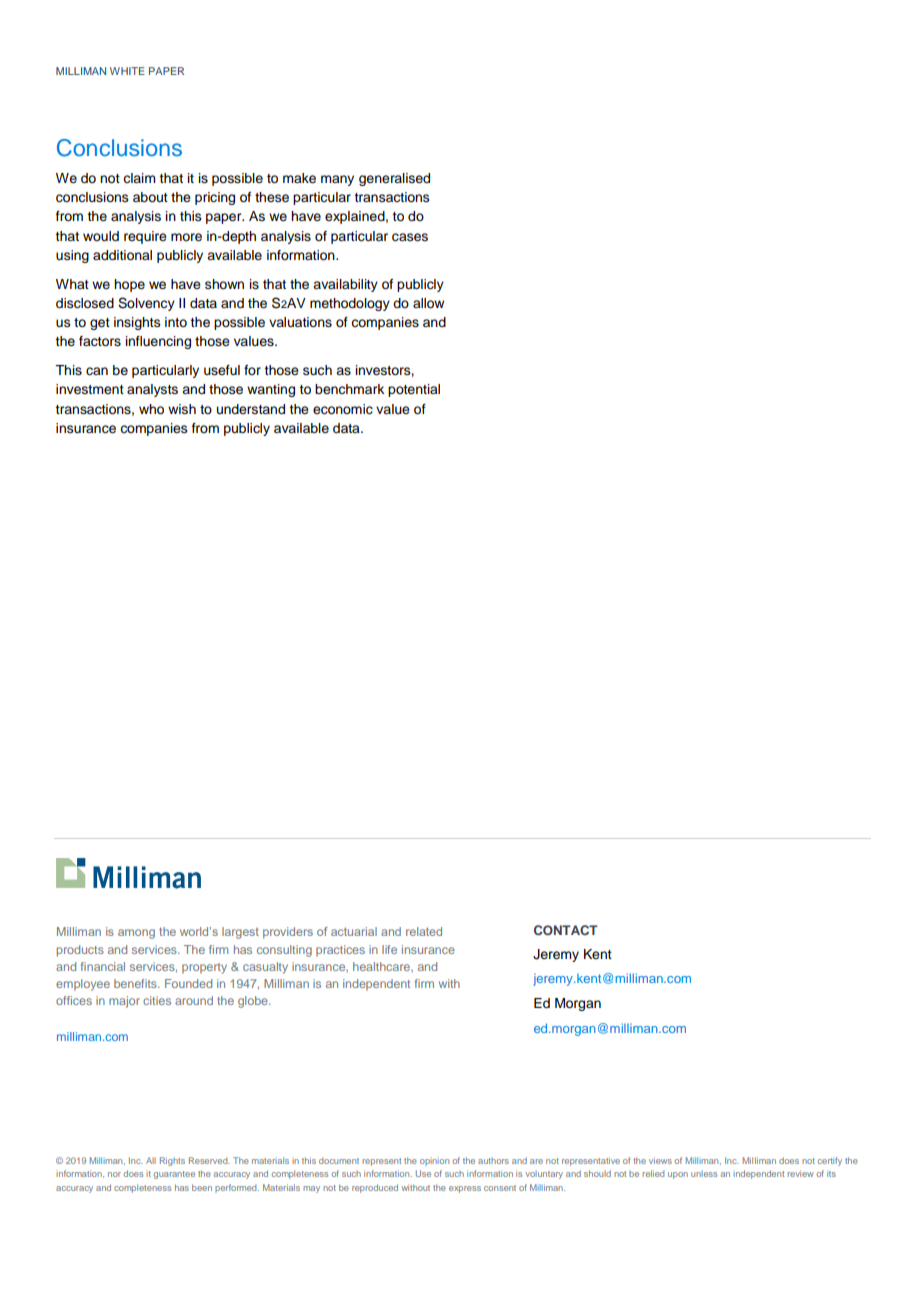  Describe the element at coordinates (424, 931) in the screenshot. I see `related` at that location.
